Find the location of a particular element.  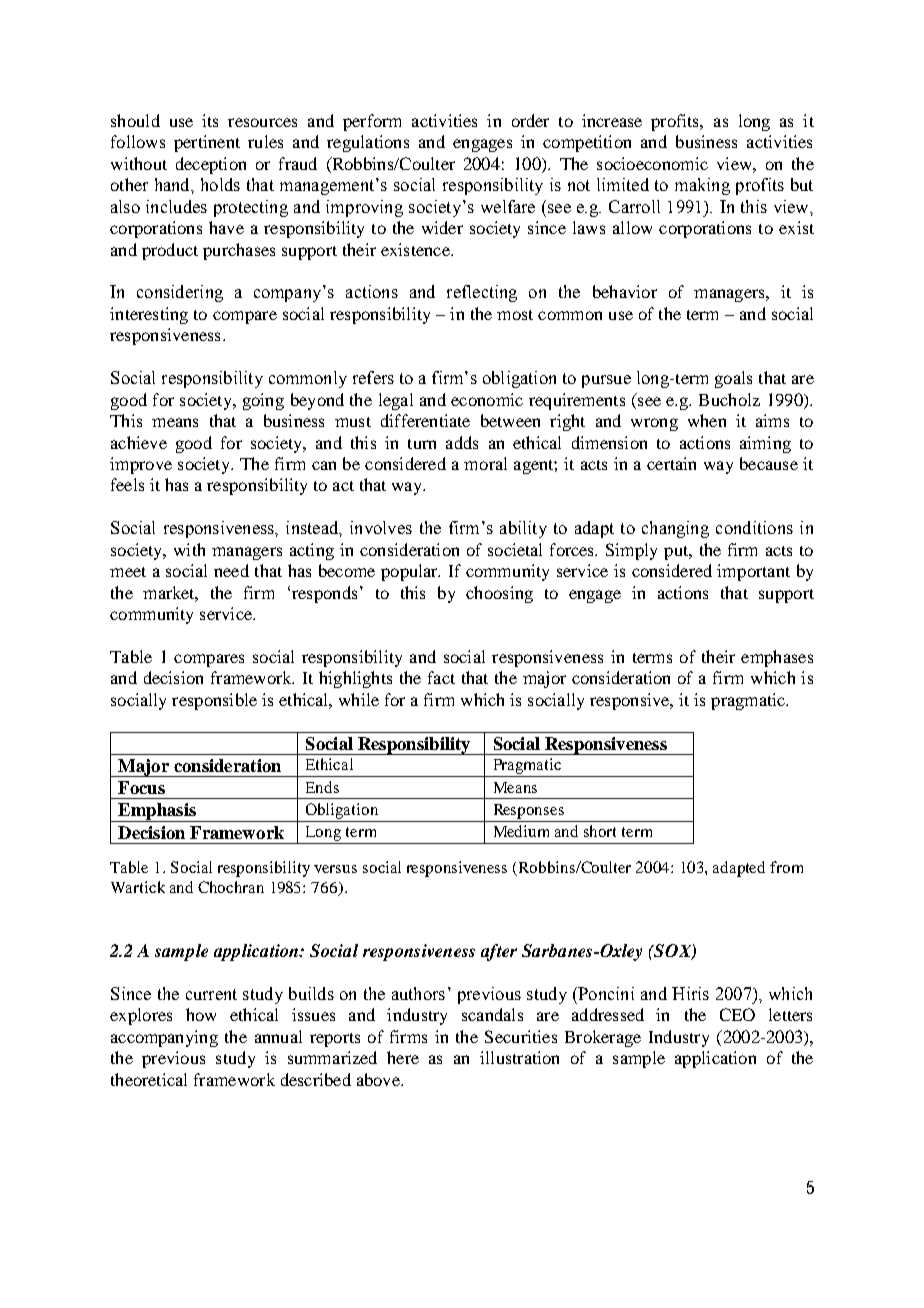

order is located at coordinates (530, 120).
